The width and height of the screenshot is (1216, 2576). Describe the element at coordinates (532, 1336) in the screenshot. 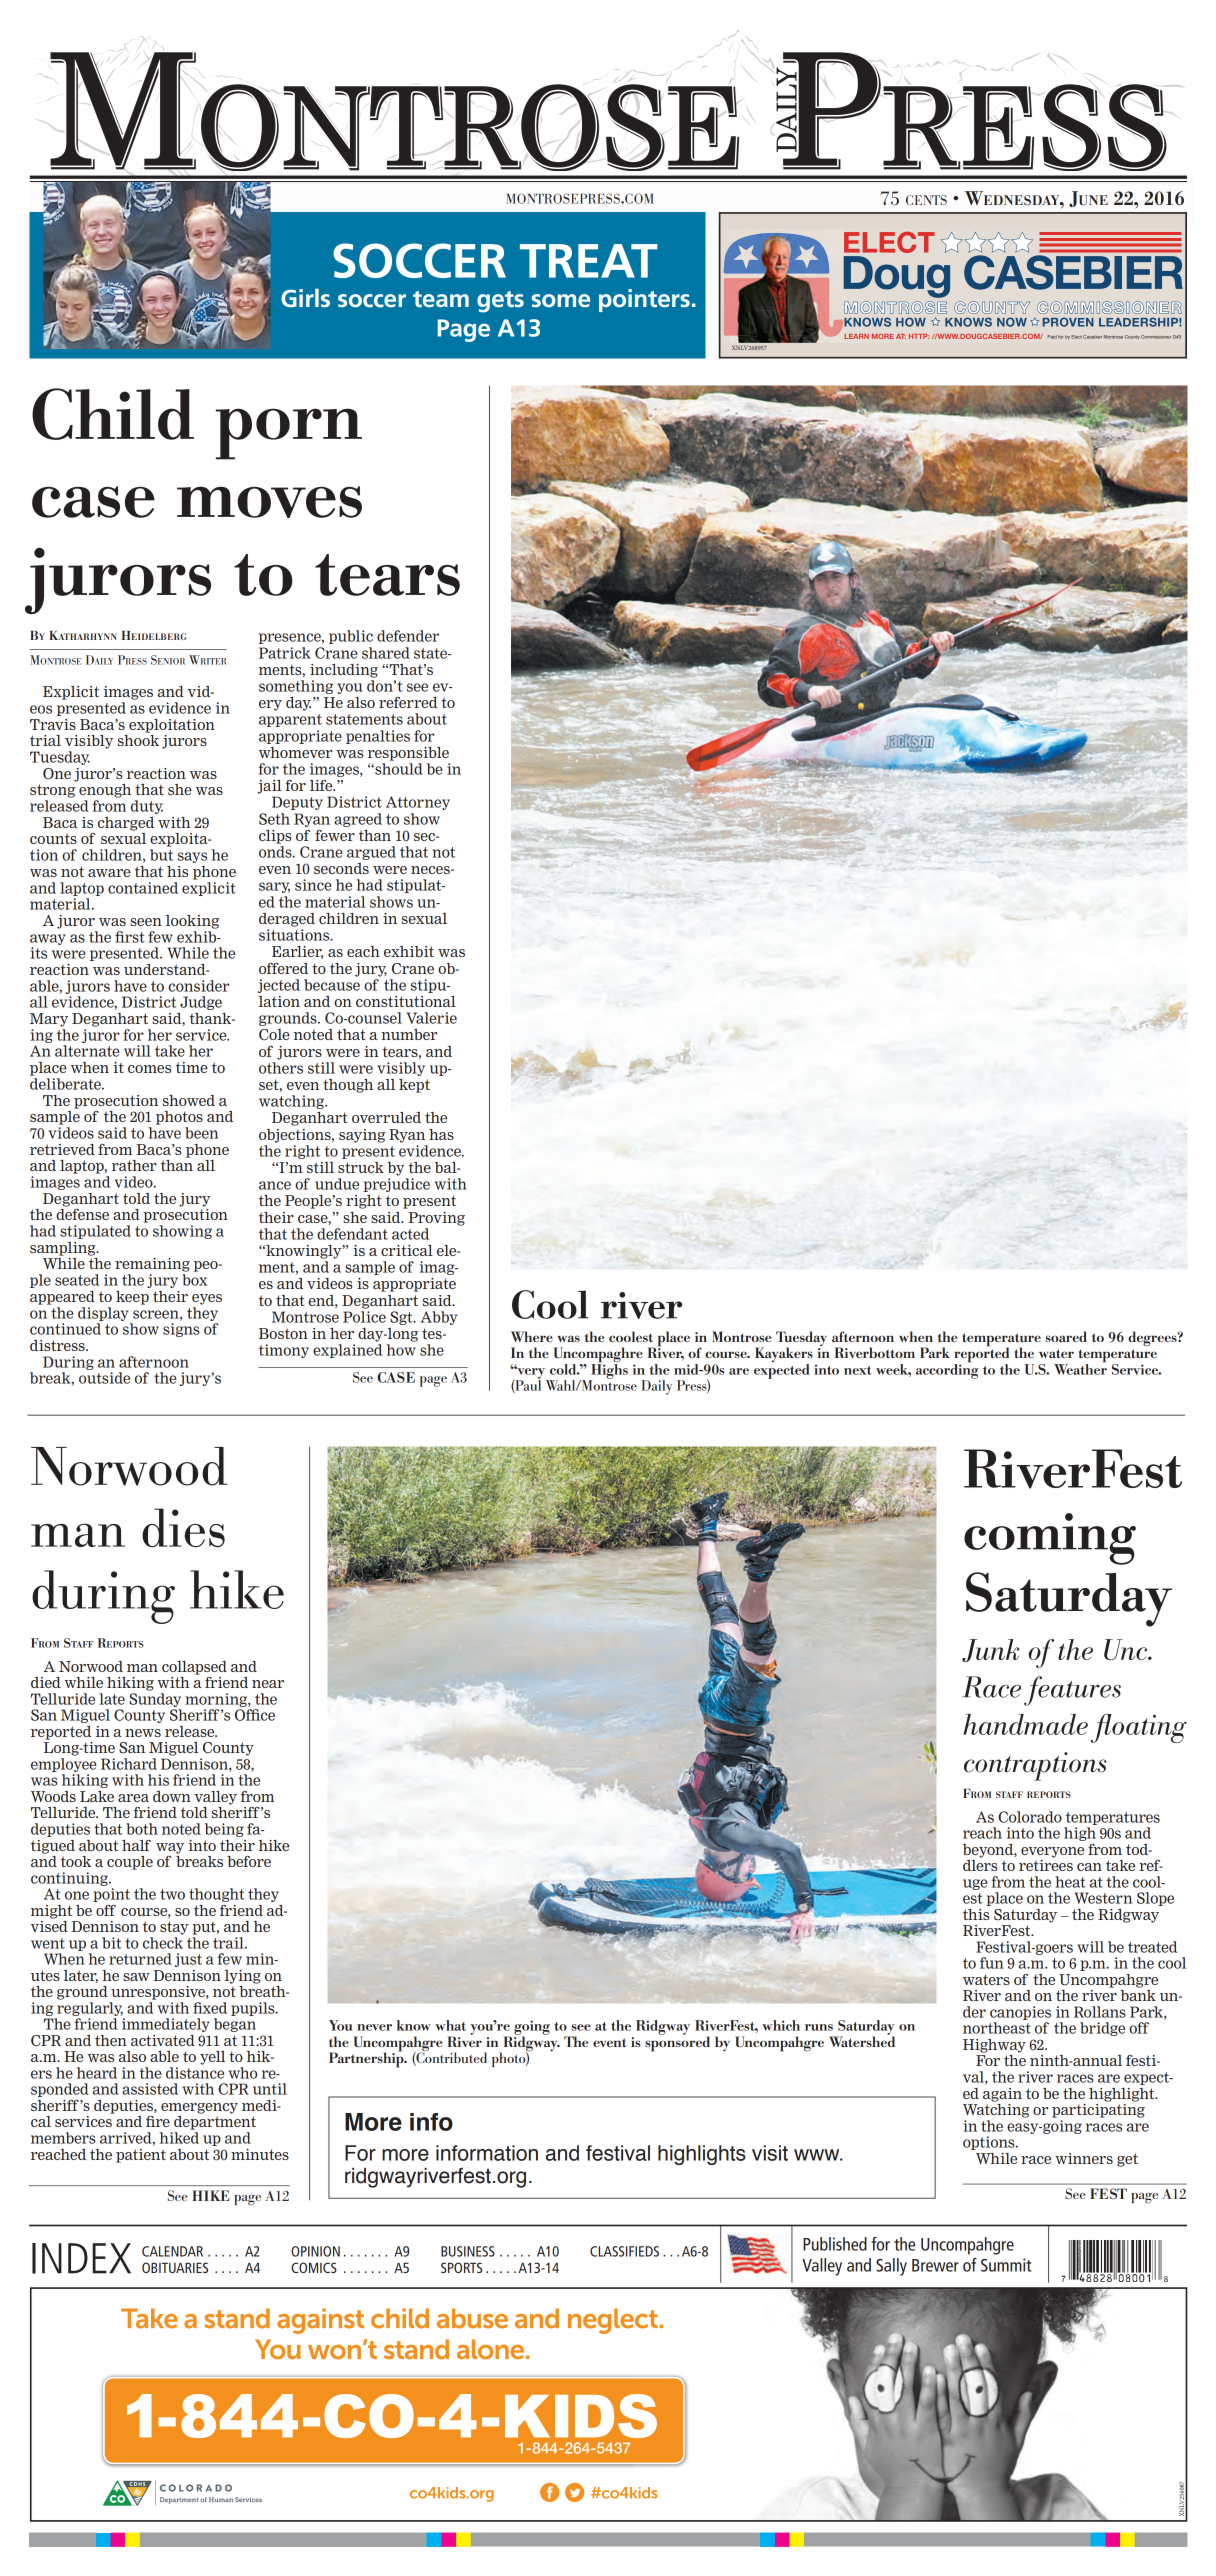

I see `Where` at that location.
